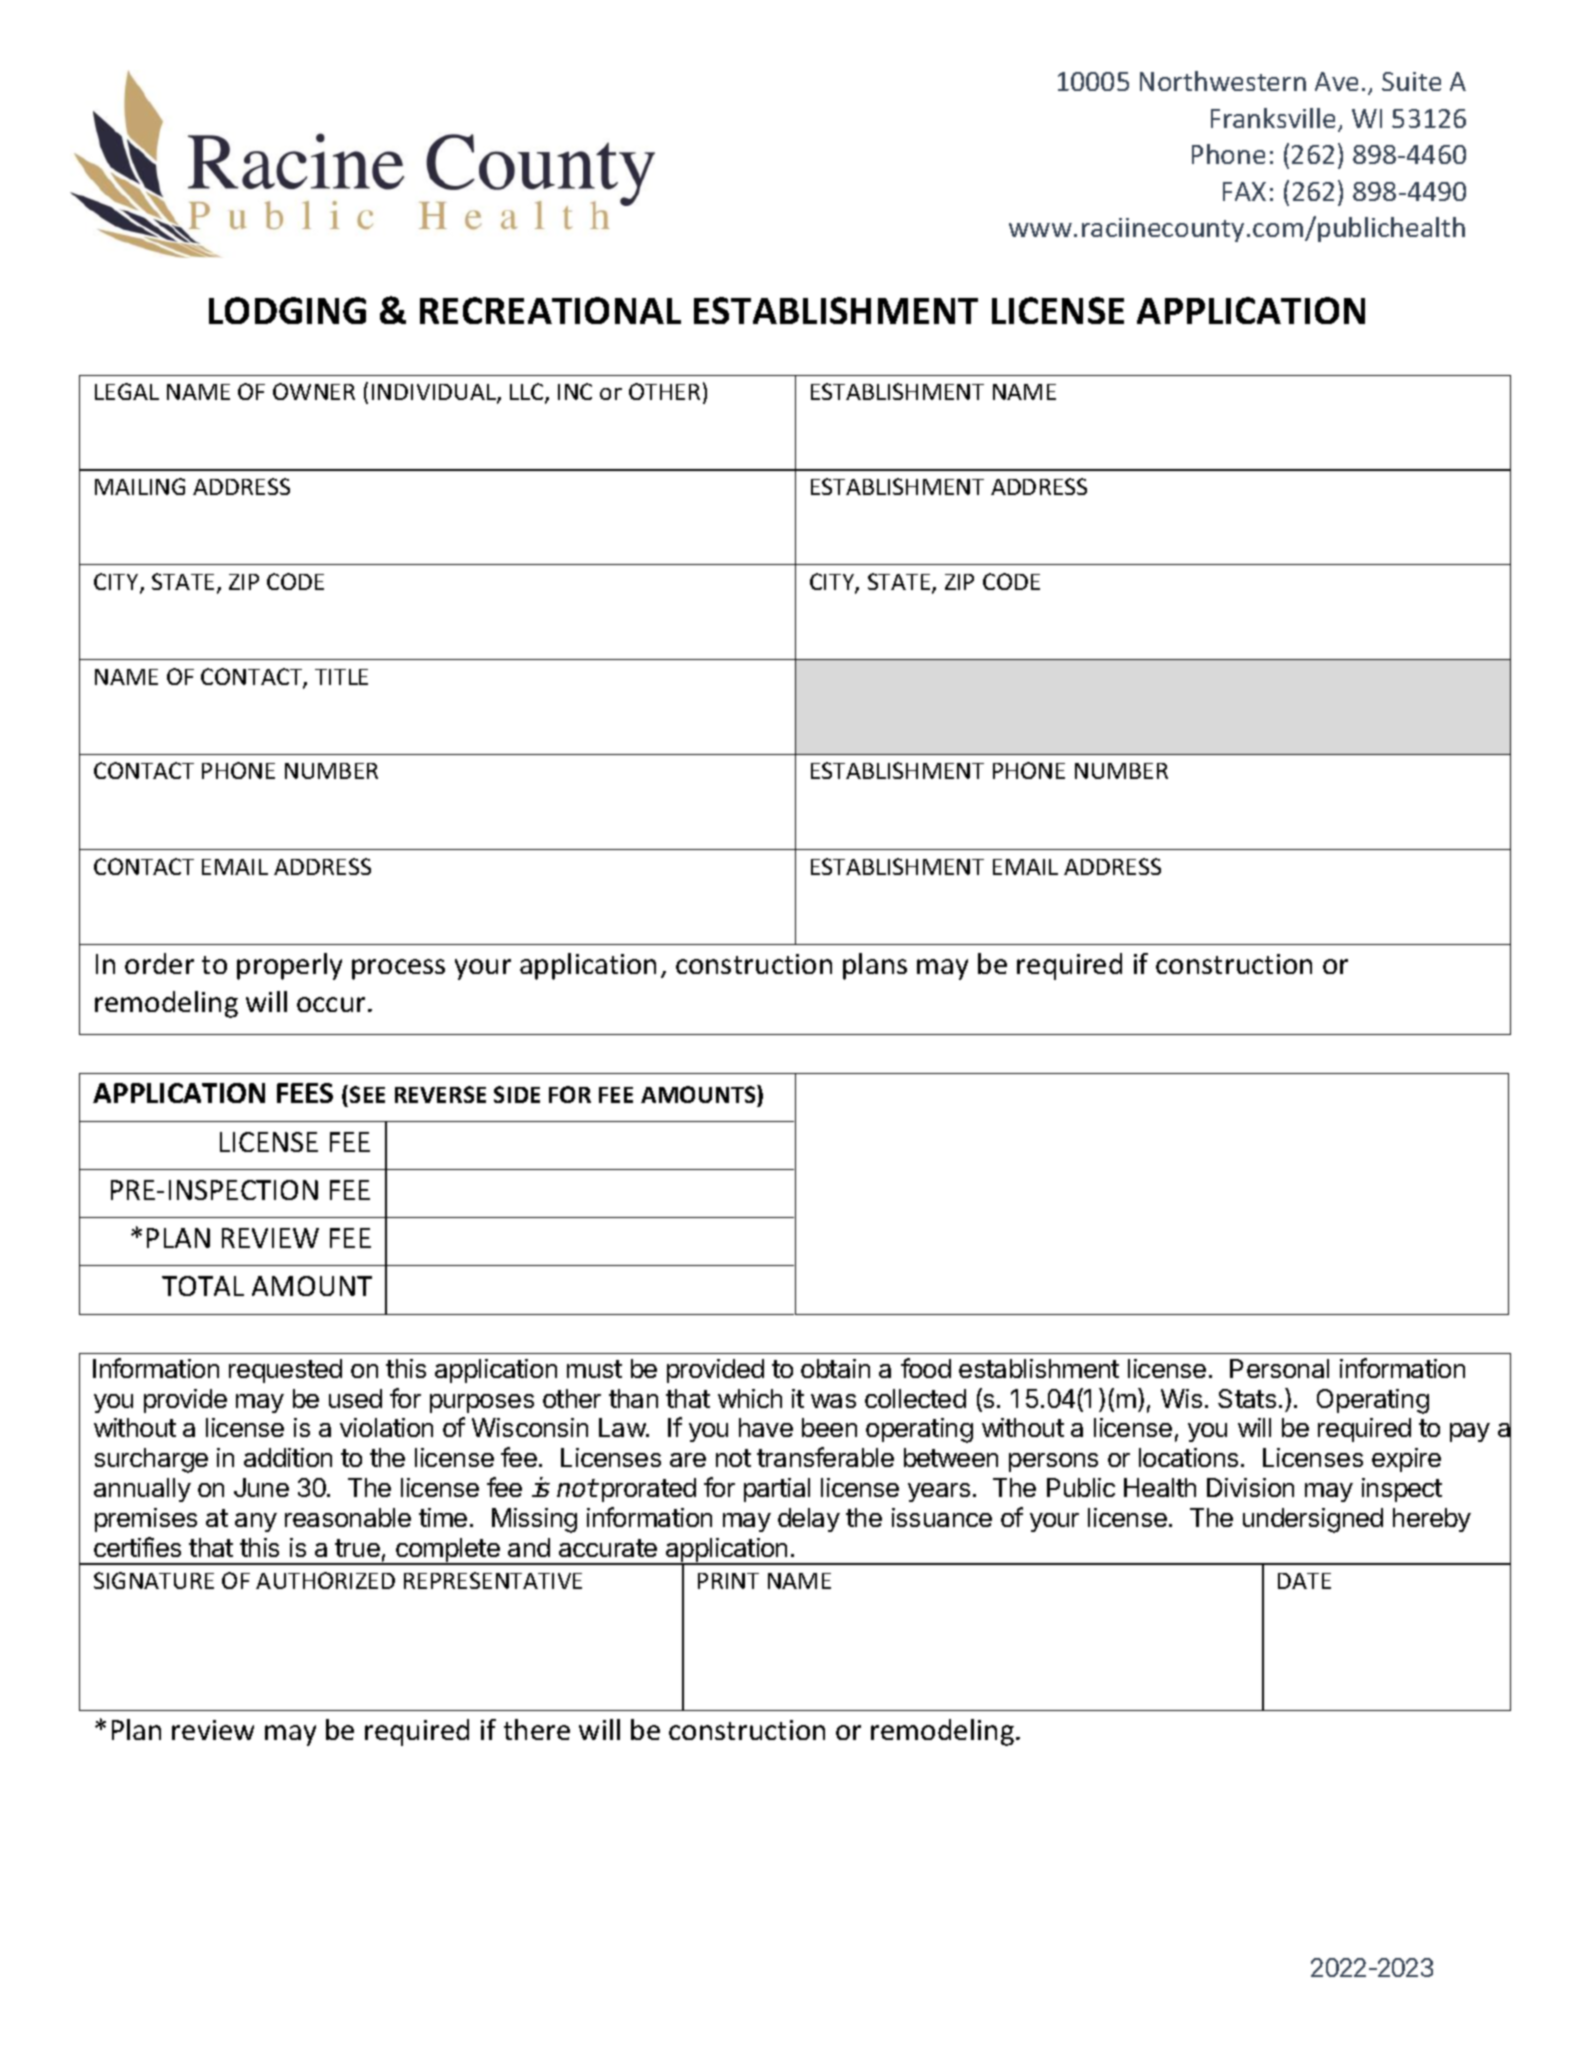 The image size is (1590, 2058). What do you see at coordinates (341, 677) in the document?
I see `TITLE` at bounding box center [341, 677].
